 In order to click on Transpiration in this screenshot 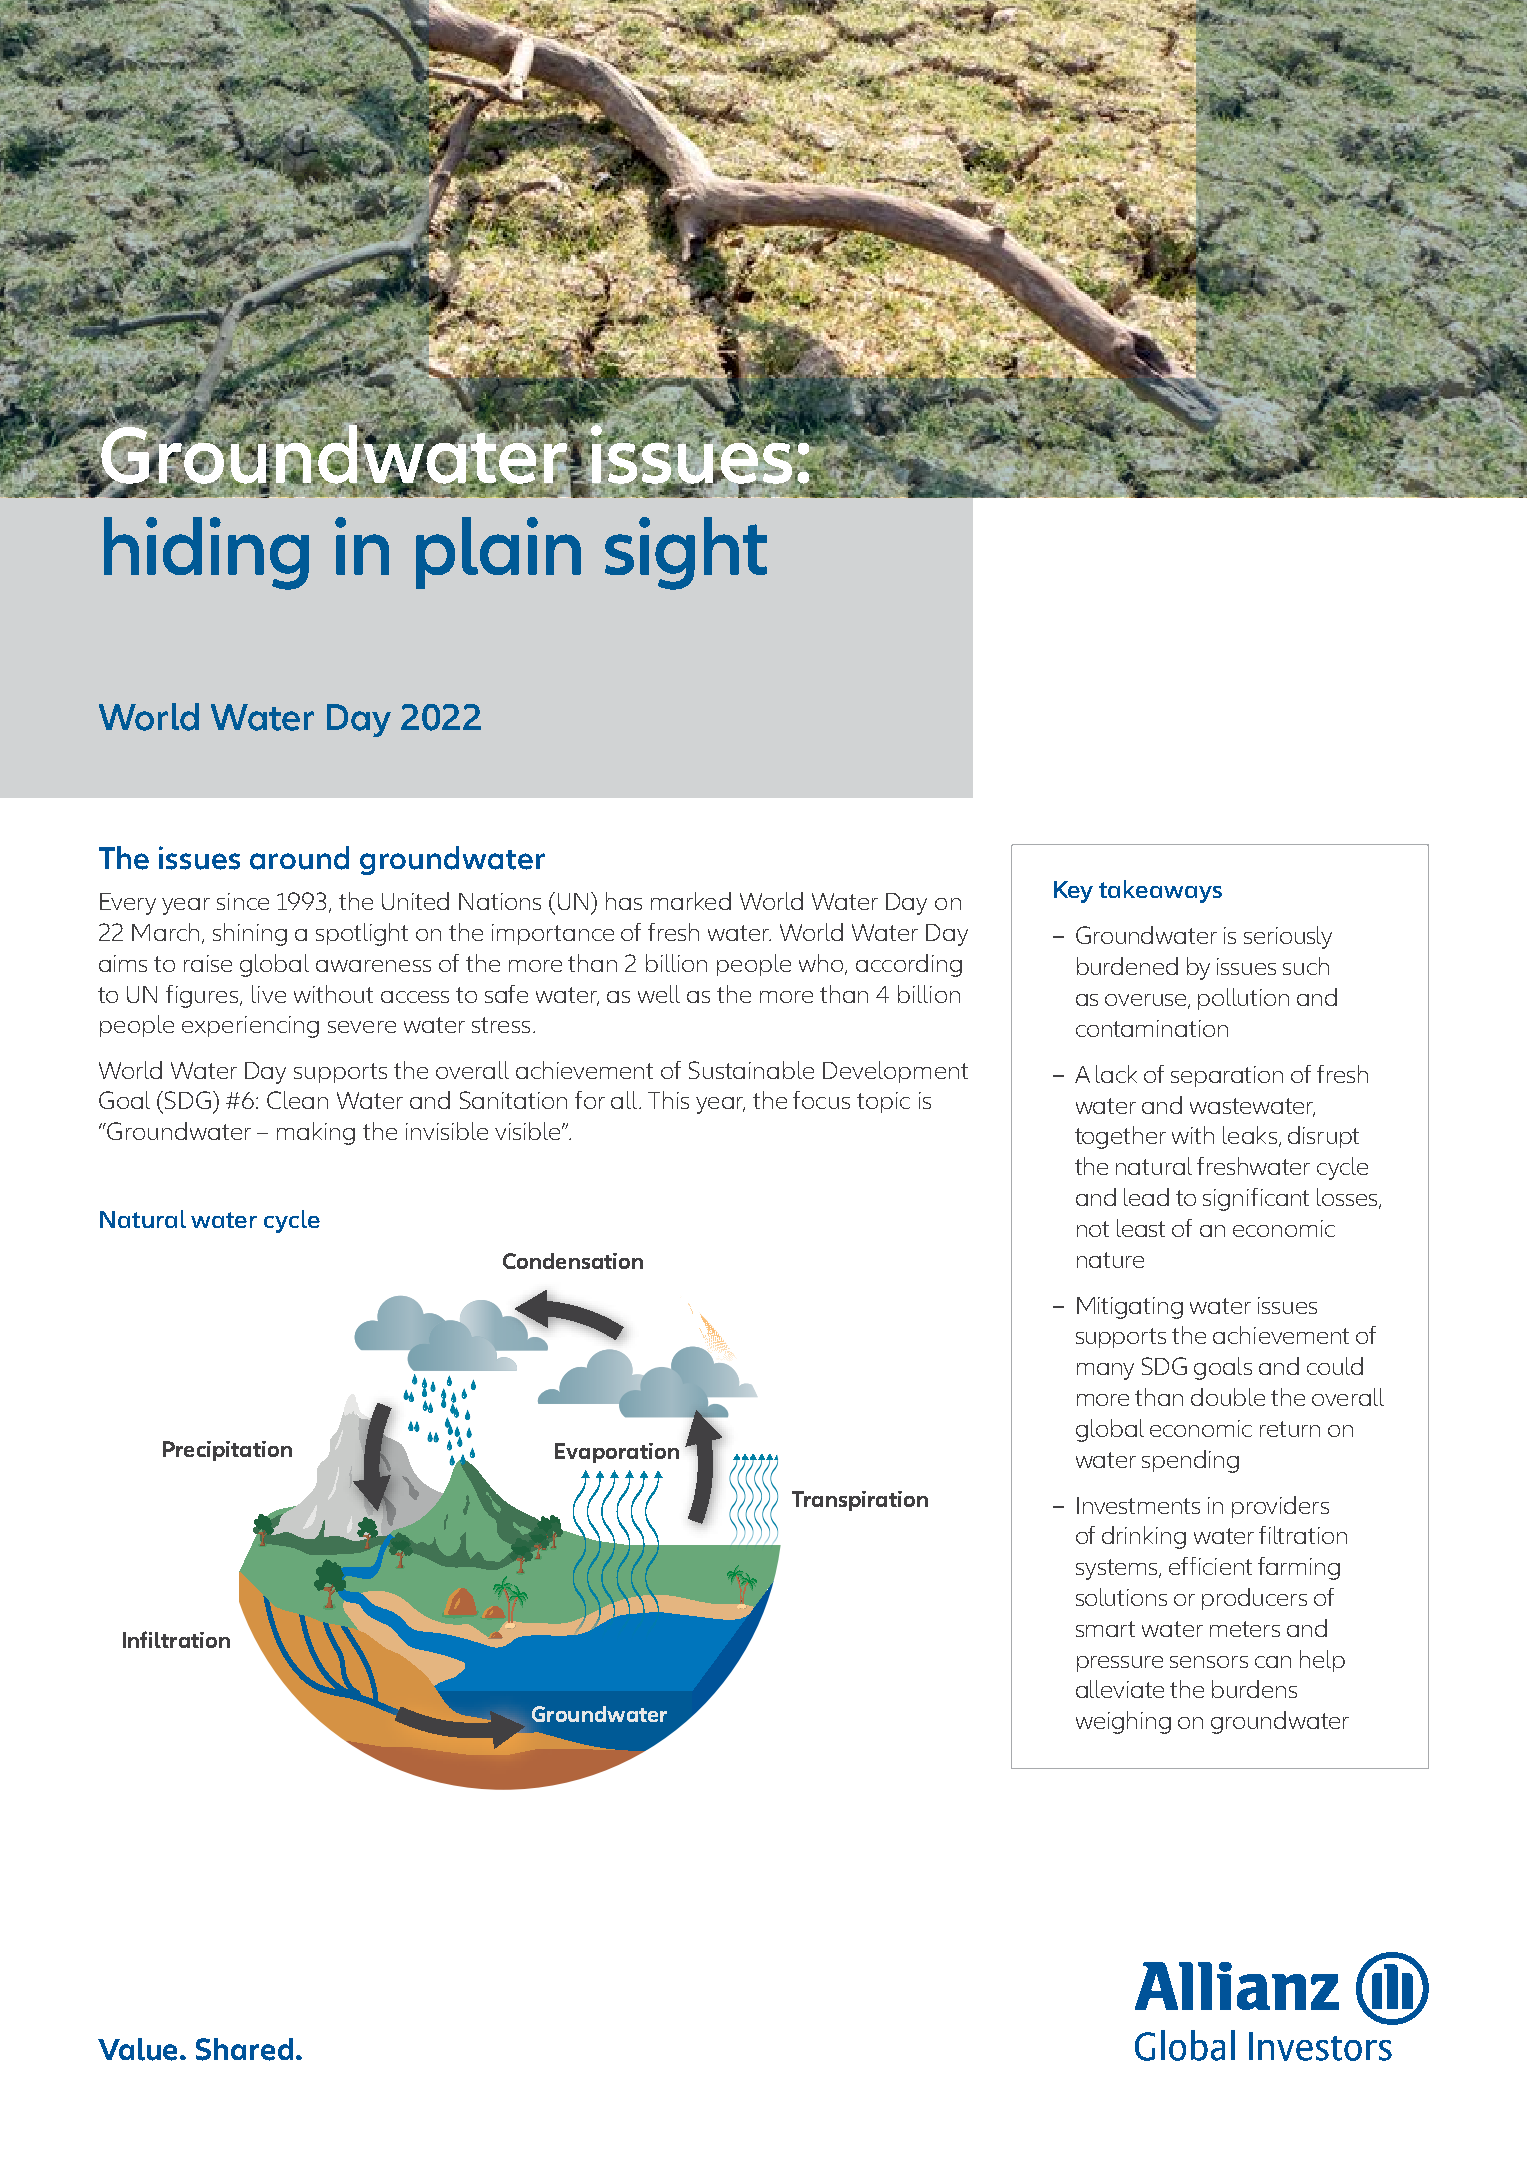, I will do `click(860, 1501)`.
